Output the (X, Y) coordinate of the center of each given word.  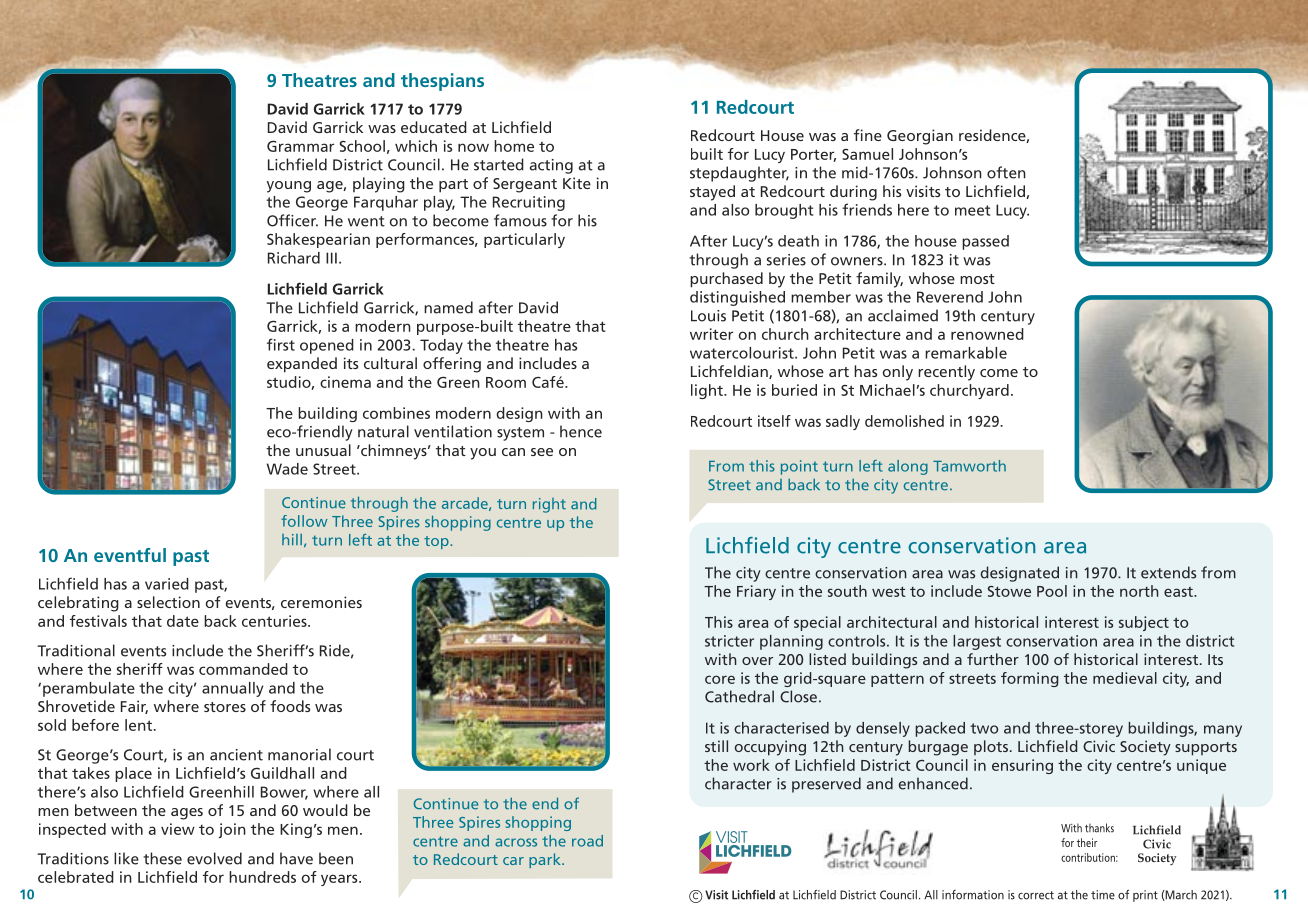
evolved (214, 858)
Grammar (300, 146)
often (1006, 172)
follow (304, 521)
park (546, 860)
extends (1168, 572)
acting (551, 166)
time (1103, 895)
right (549, 505)
